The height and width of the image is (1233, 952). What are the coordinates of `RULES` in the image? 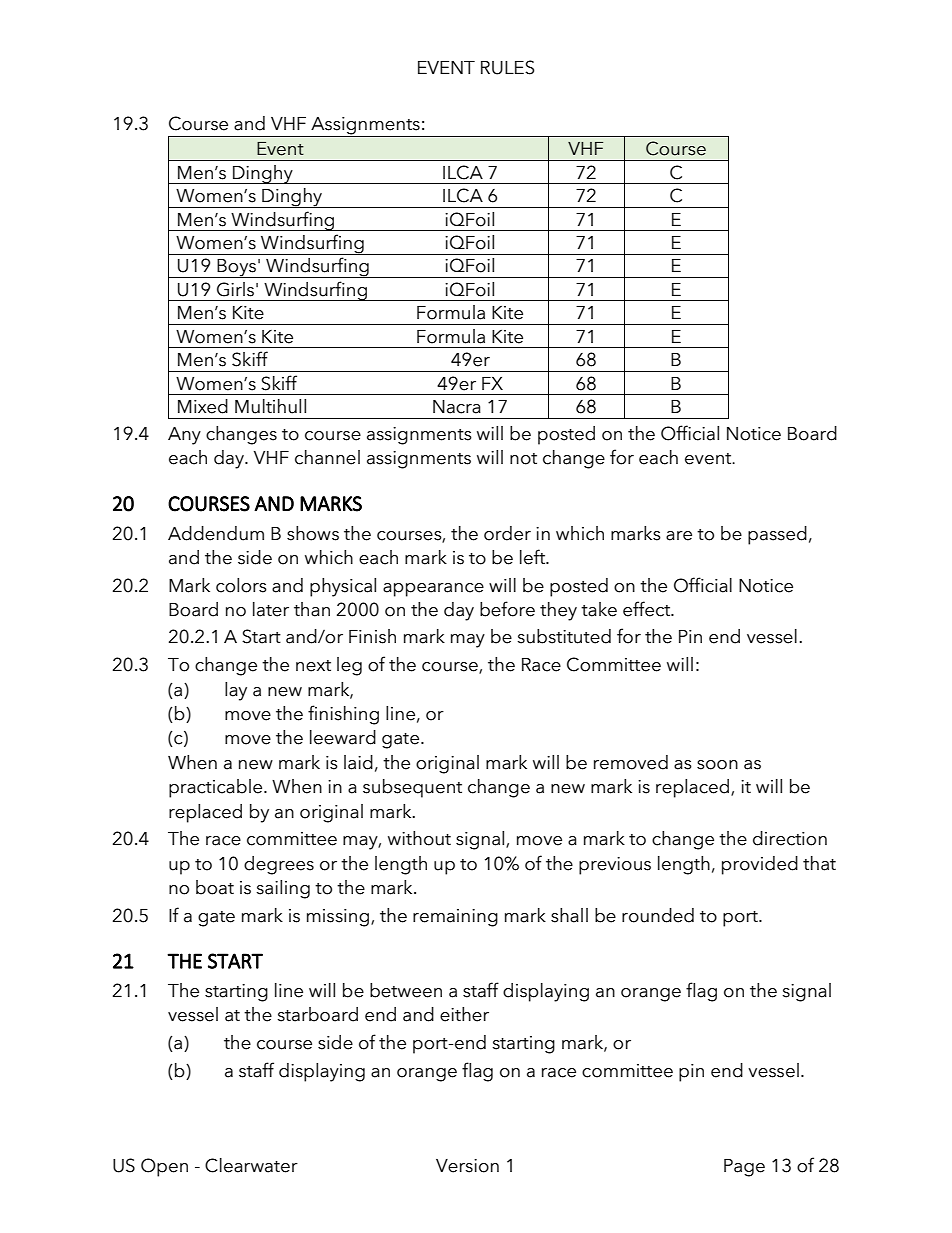 It's located at (507, 67).
